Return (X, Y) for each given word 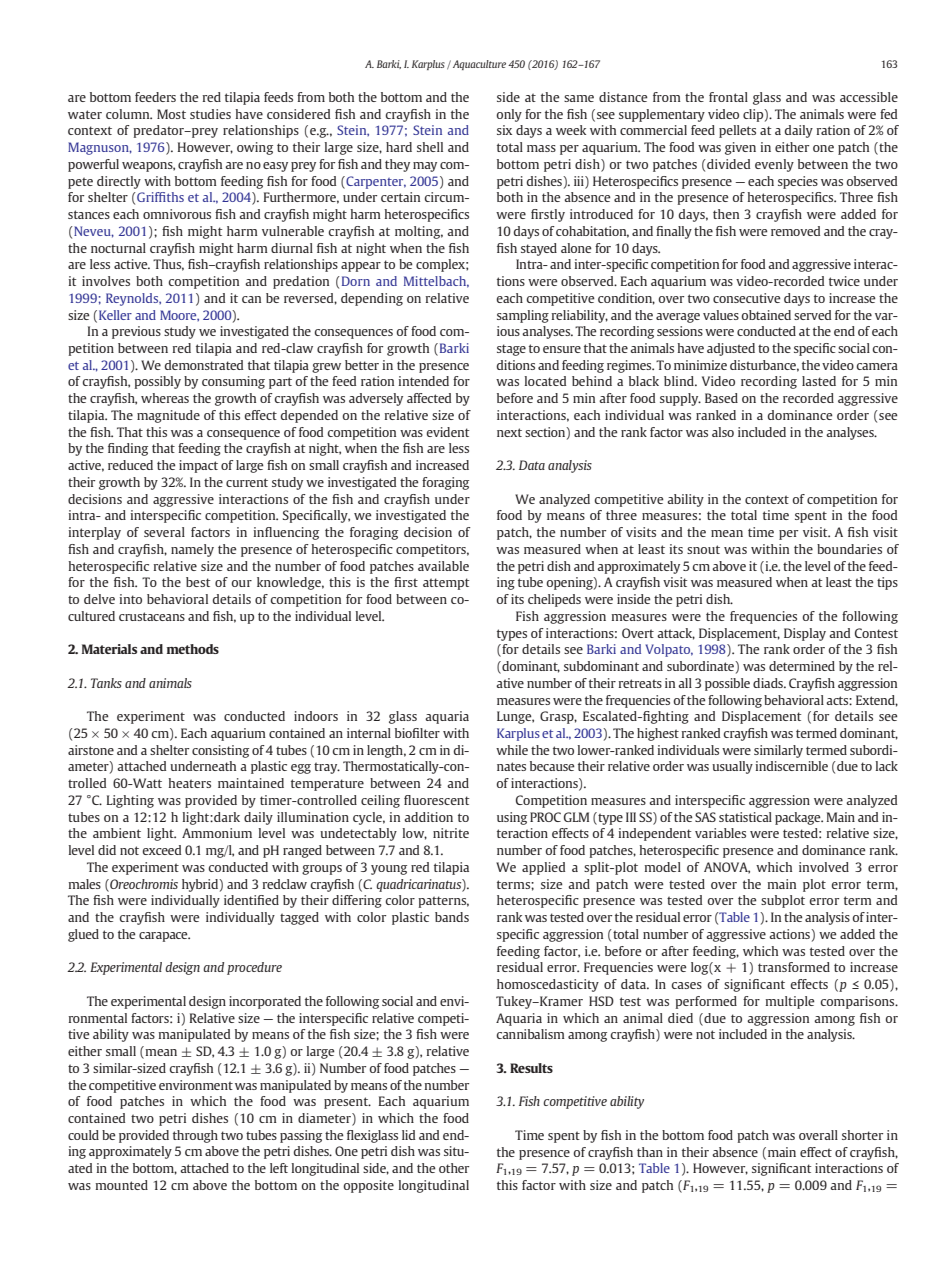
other (454, 1168)
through (195, 1136)
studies (210, 114)
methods (193, 649)
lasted (819, 381)
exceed (161, 850)
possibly (157, 382)
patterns (443, 902)
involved (824, 867)
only (509, 115)
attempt (446, 584)
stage (511, 350)
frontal (728, 97)
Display (805, 634)
